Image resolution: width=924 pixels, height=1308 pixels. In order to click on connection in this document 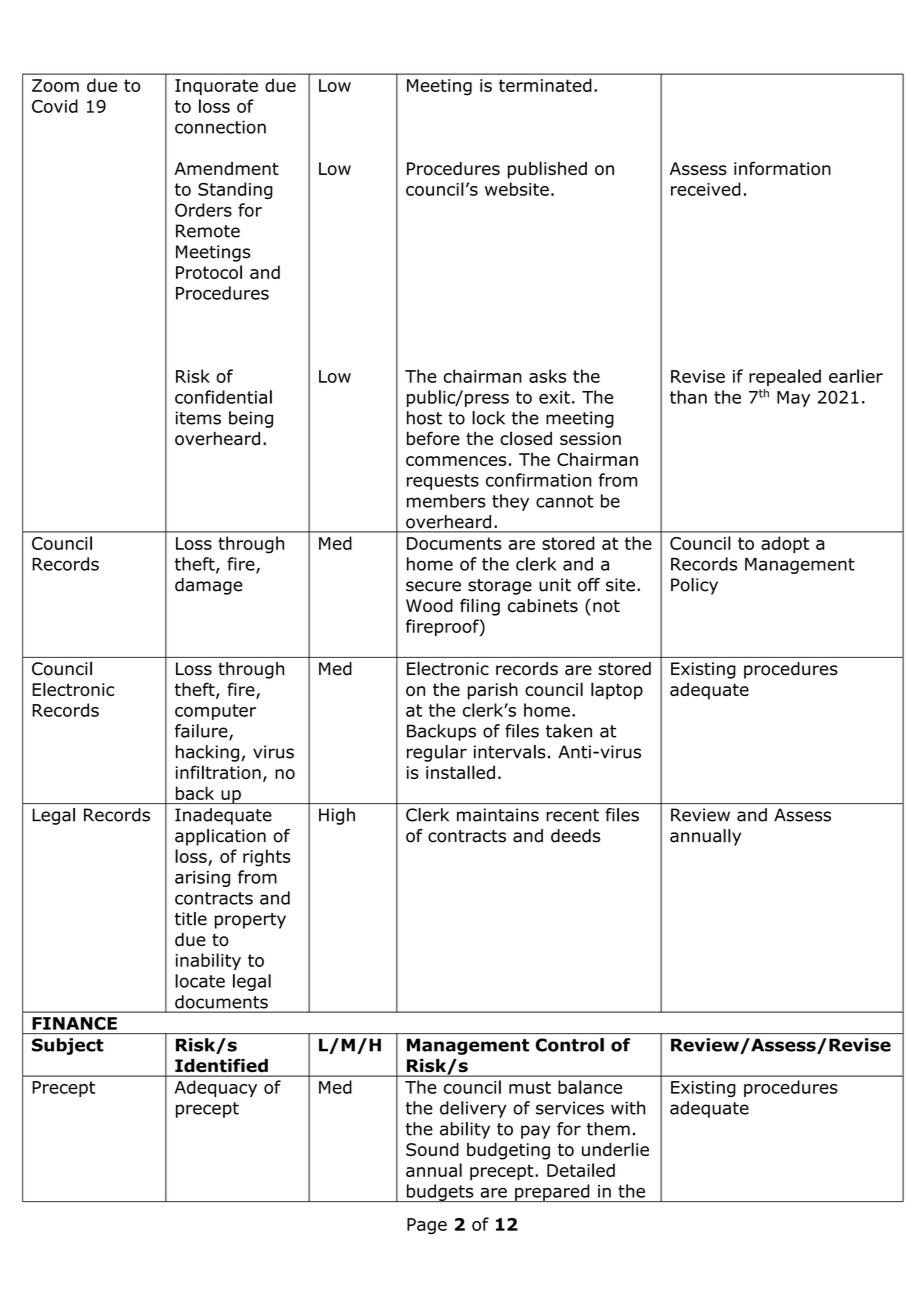, I will do `click(220, 127)`.
